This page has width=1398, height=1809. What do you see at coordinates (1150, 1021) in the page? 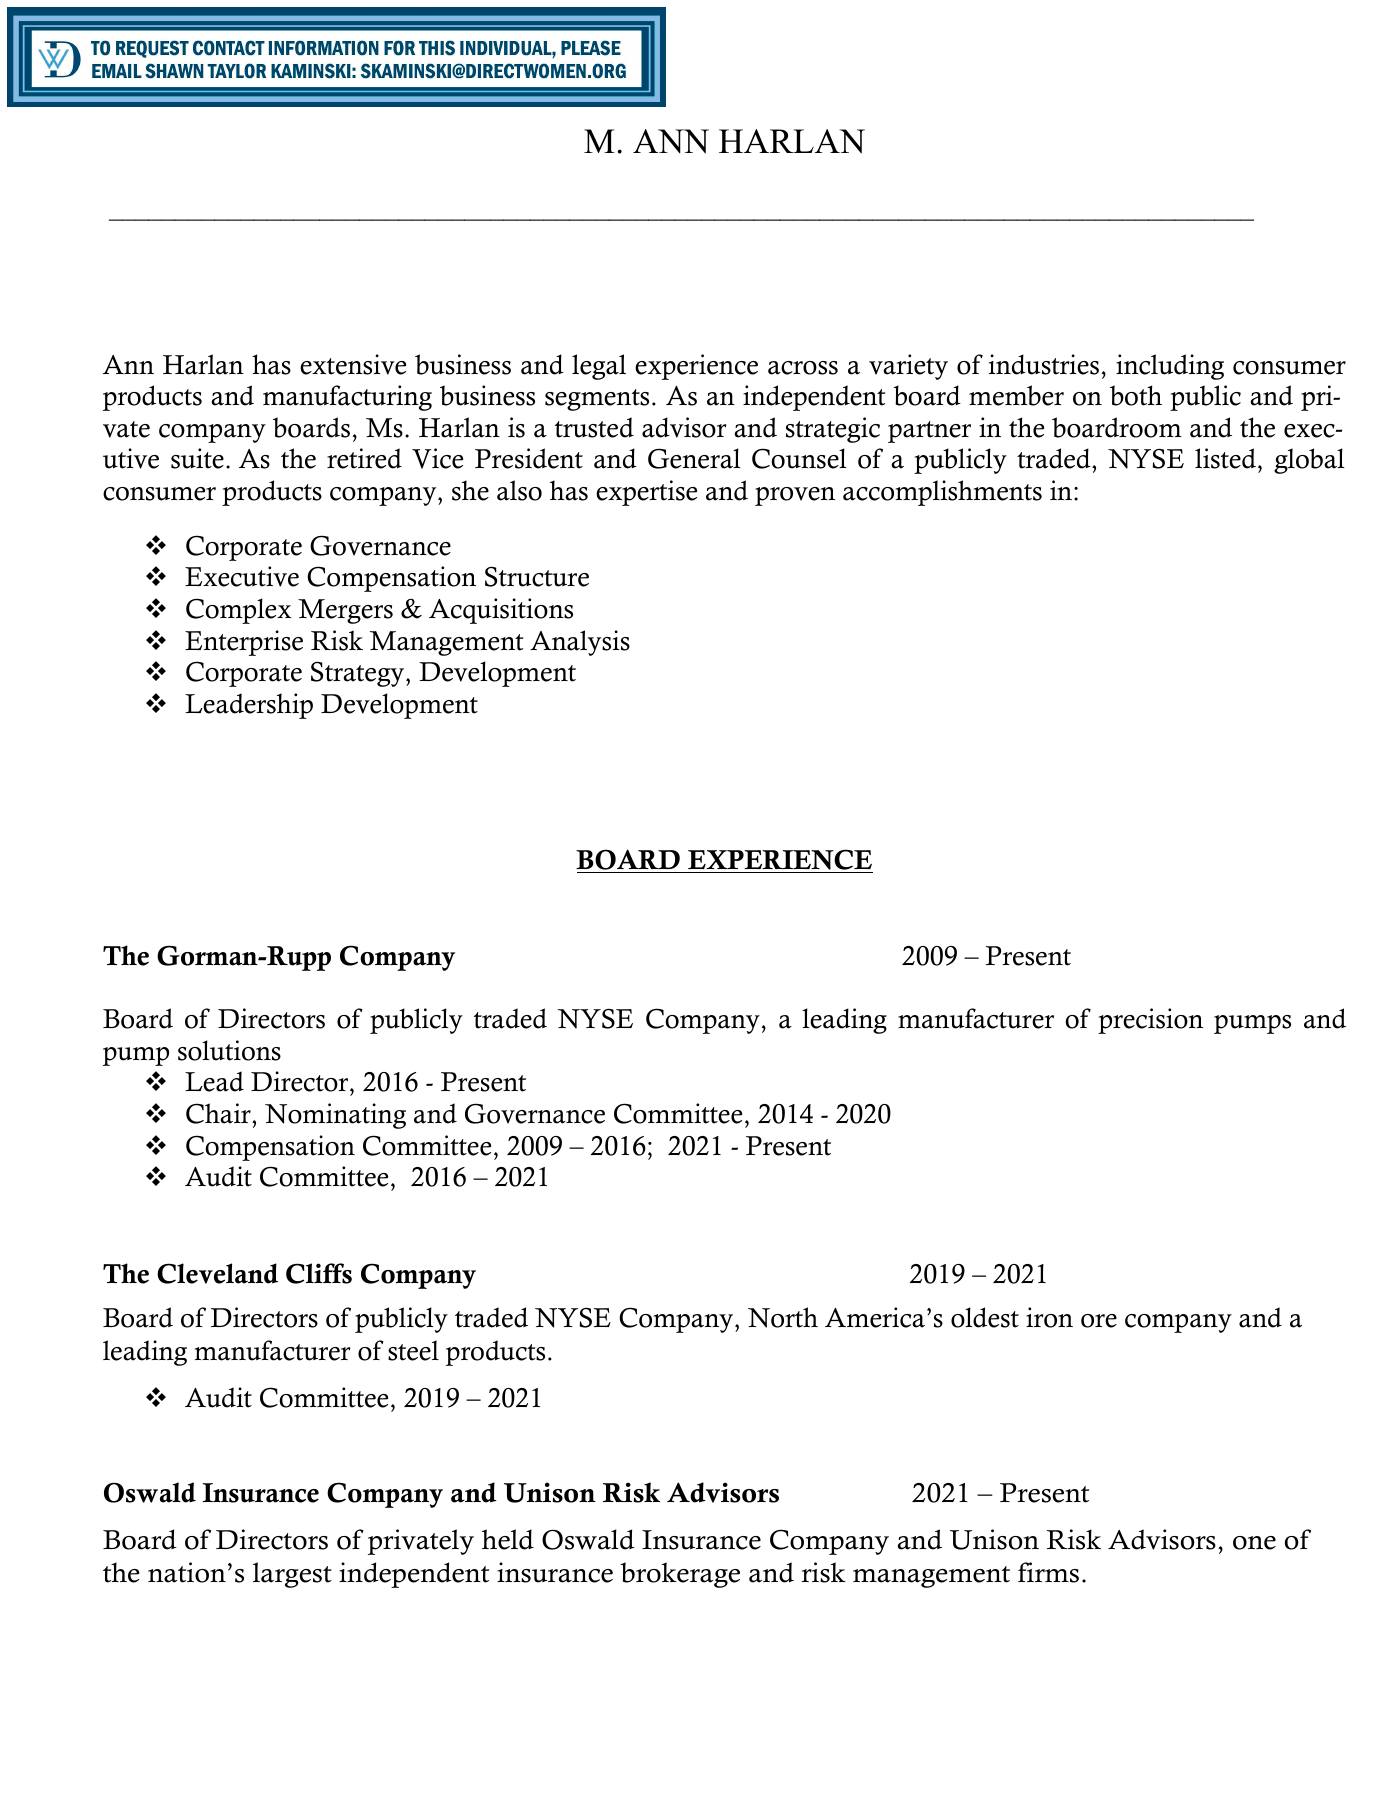
I see `precision` at bounding box center [1150, 1021].
